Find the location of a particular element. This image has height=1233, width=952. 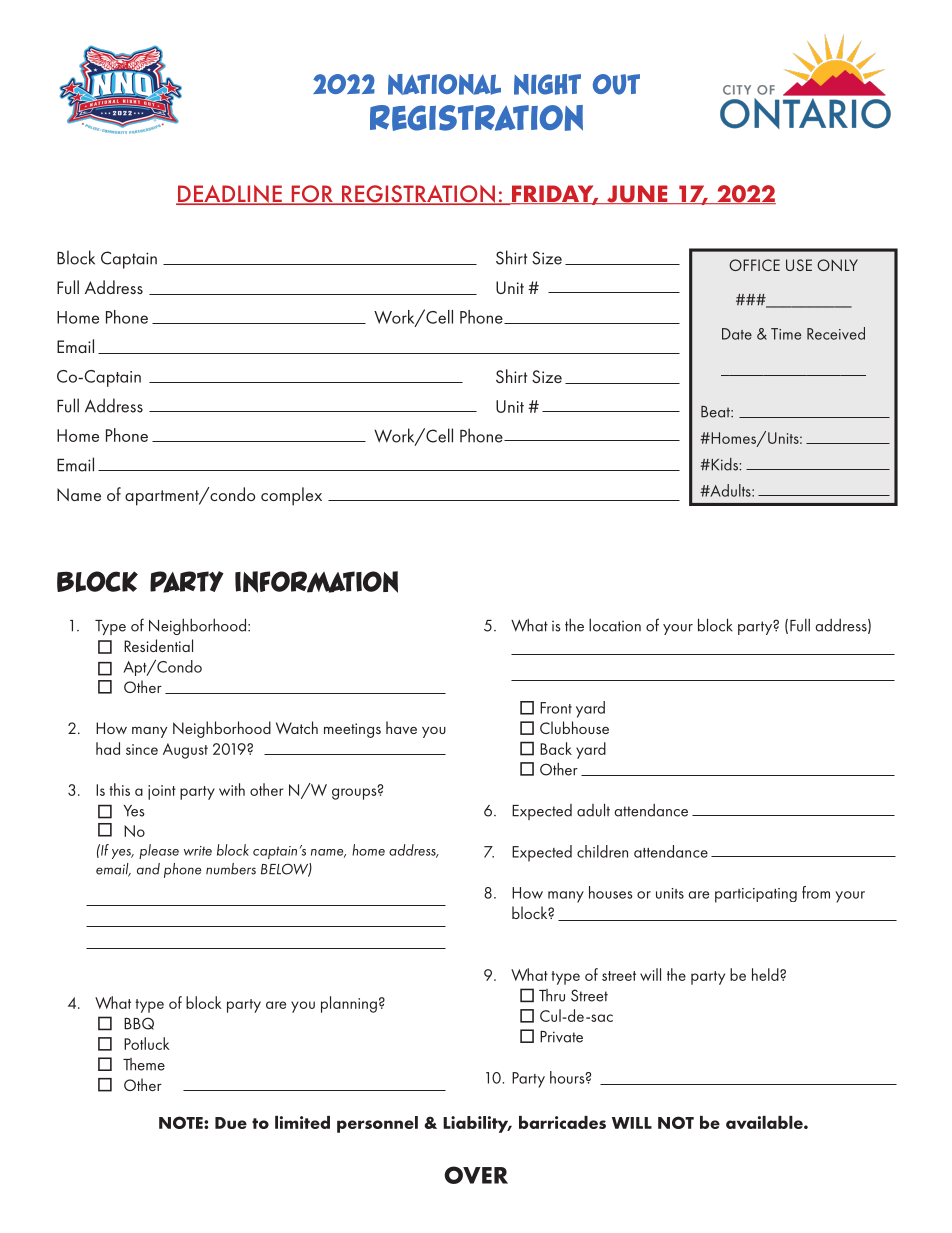

National is located at coordinates (444, 84).
